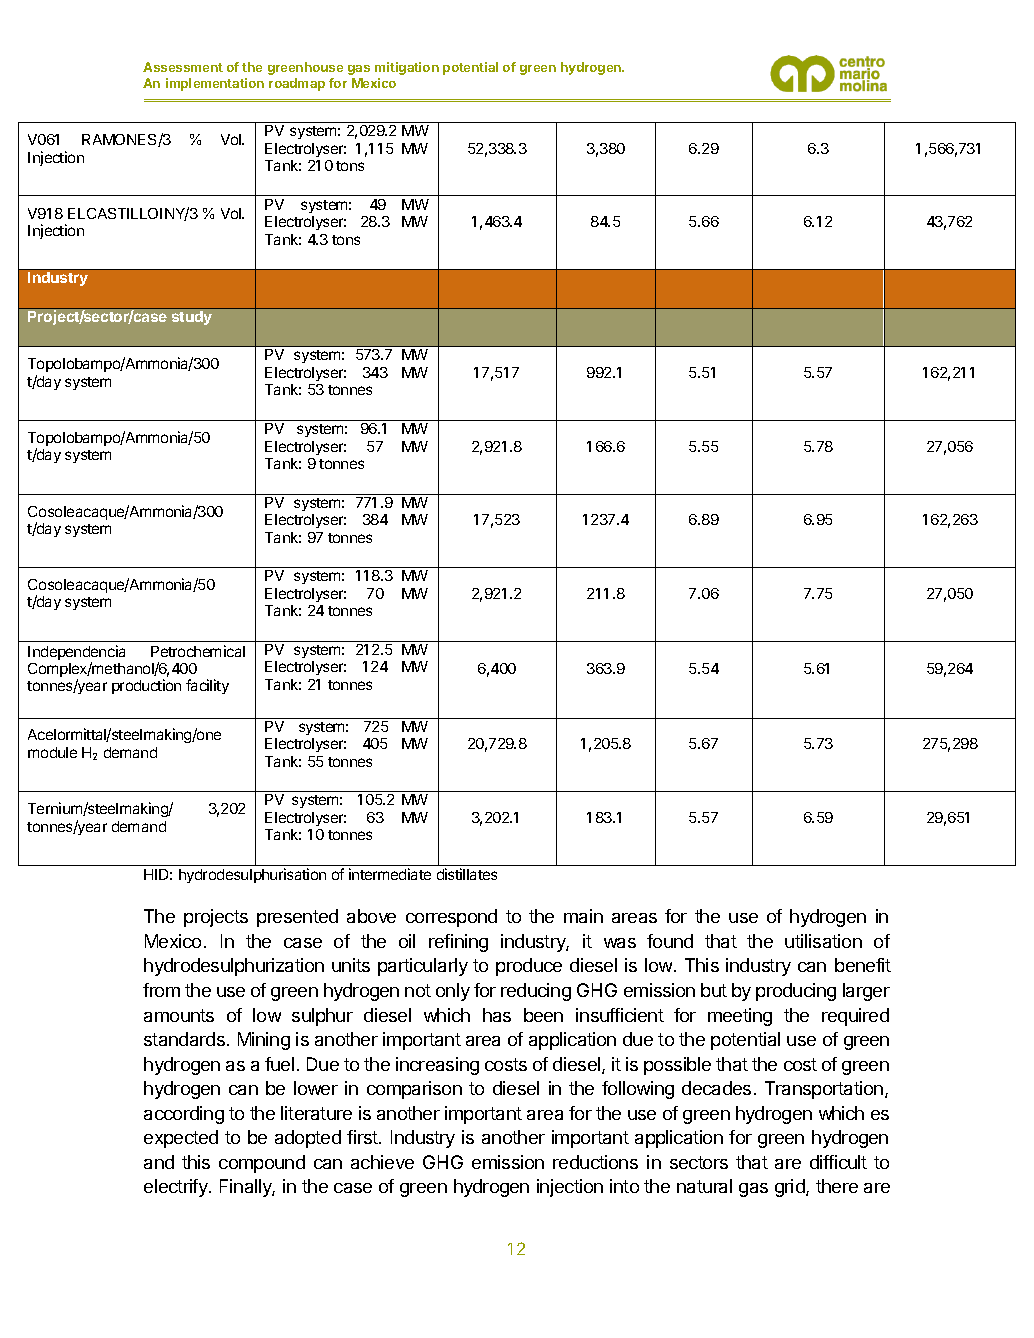 The image size is (1034, 1338). I want to click on roadmap, so click(297, 84).
